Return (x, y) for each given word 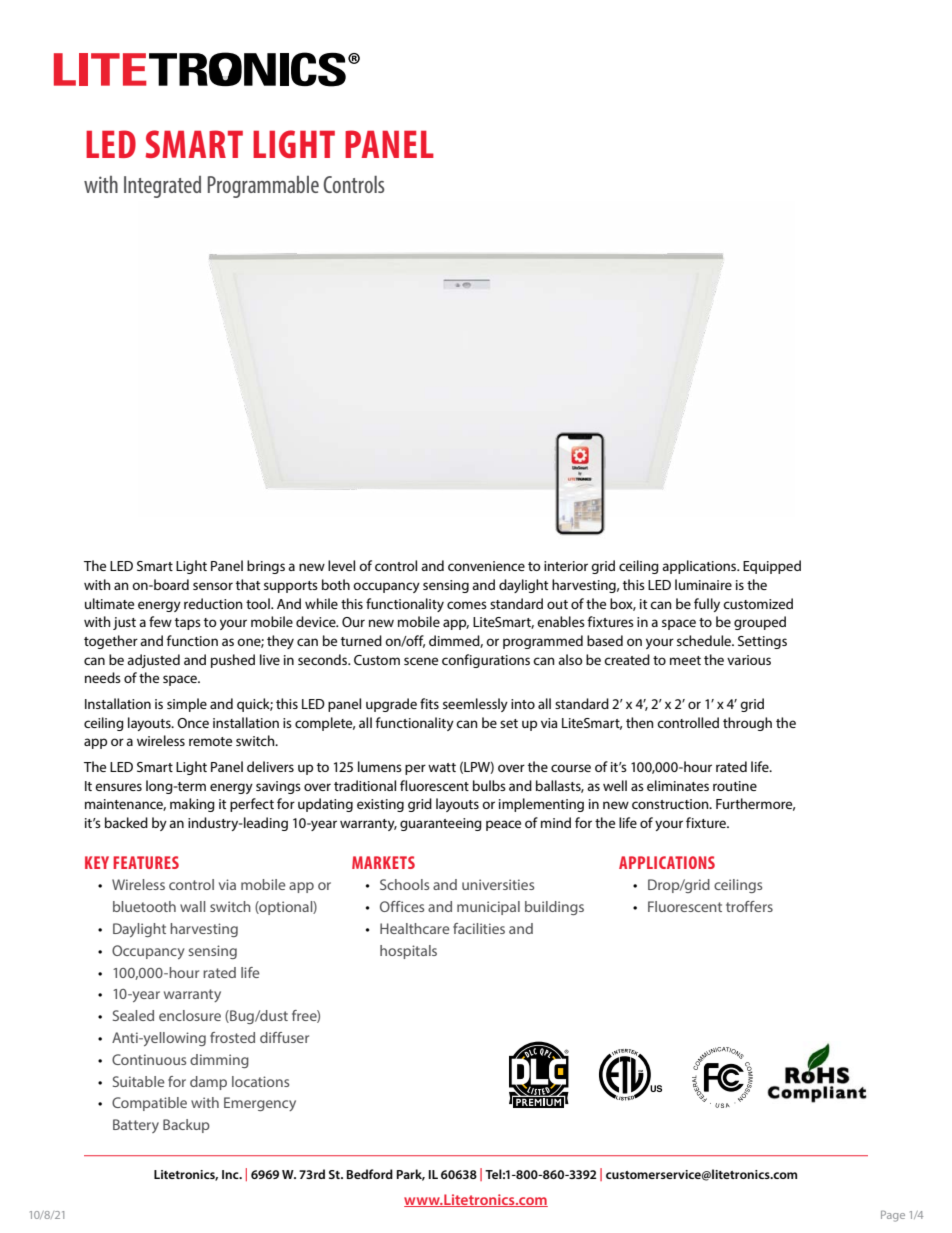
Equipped (772, 567)
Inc (231, 1174)
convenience (486, 566)
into (523, 704)
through (747, 724)
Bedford (370, 1174)
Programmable (263, 187)
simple (187, 705)
